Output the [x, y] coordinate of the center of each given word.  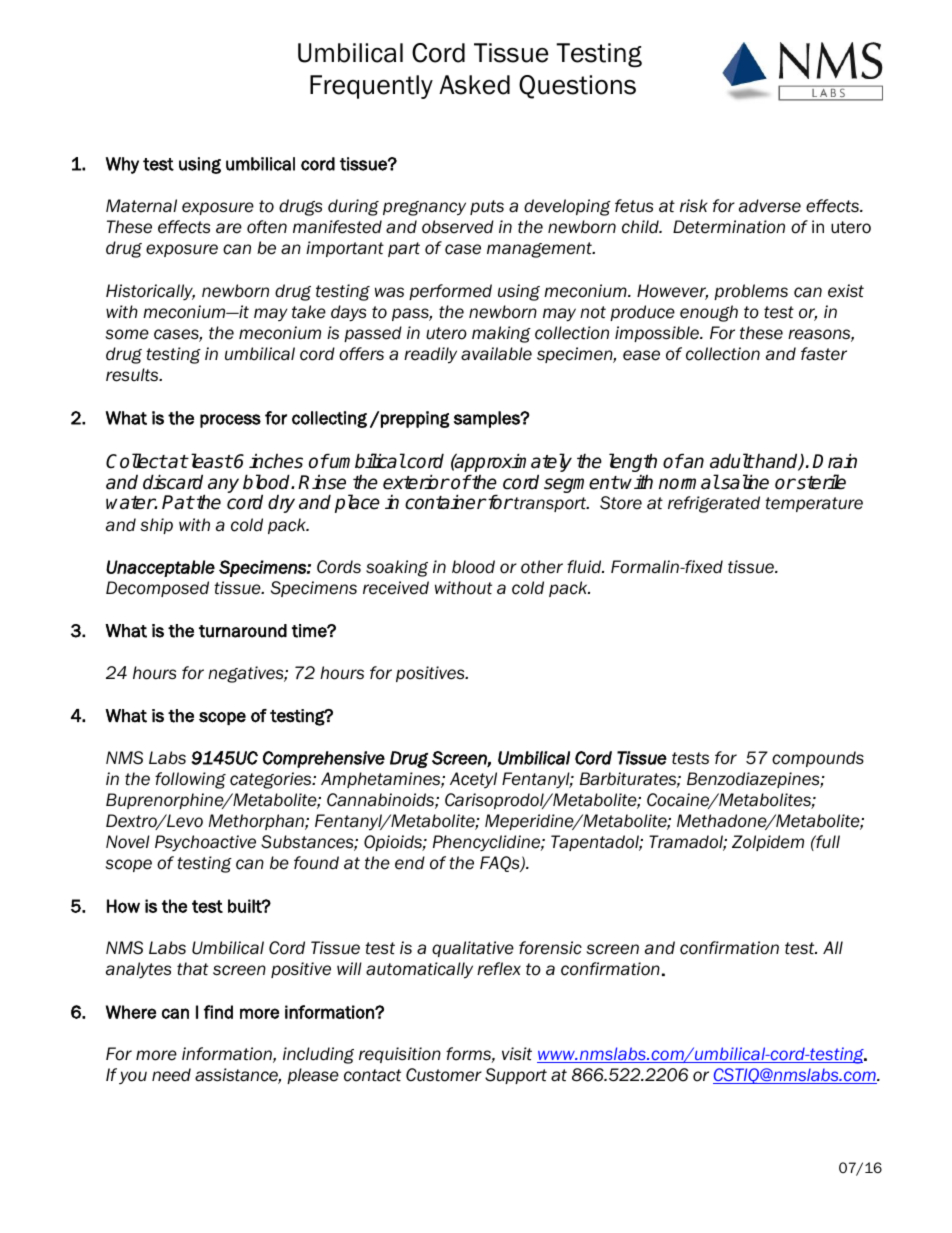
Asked [474, 85]
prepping [415, 419]
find [218, 1012]
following [190, 780]
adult [732, 461]
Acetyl [473, 780]
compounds [818, 759]
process [230, 421]
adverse [770, 206]
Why [122, 165]
